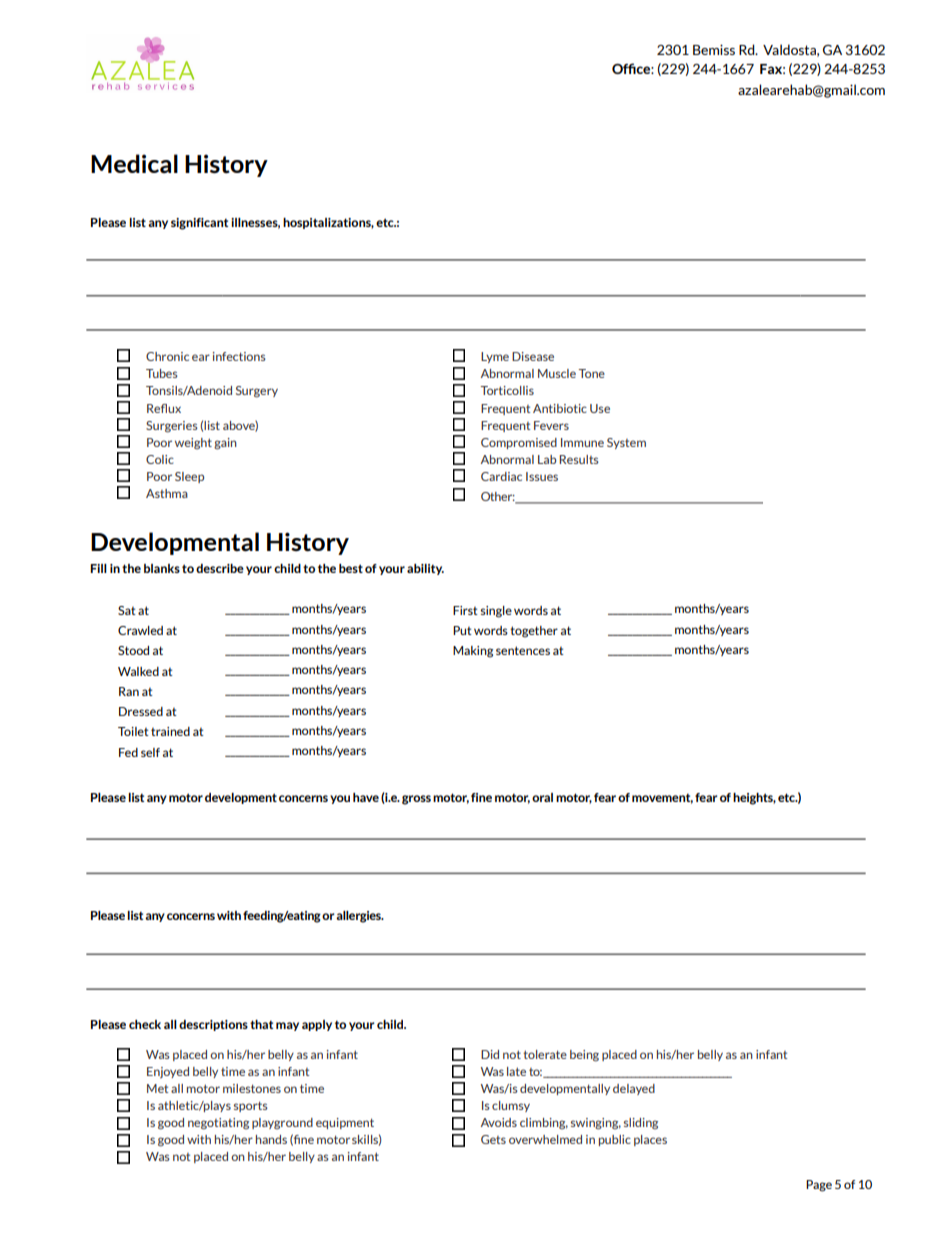 The width and height of the document is (952, 1233). I want to click on blanks, so click(162, 568).
